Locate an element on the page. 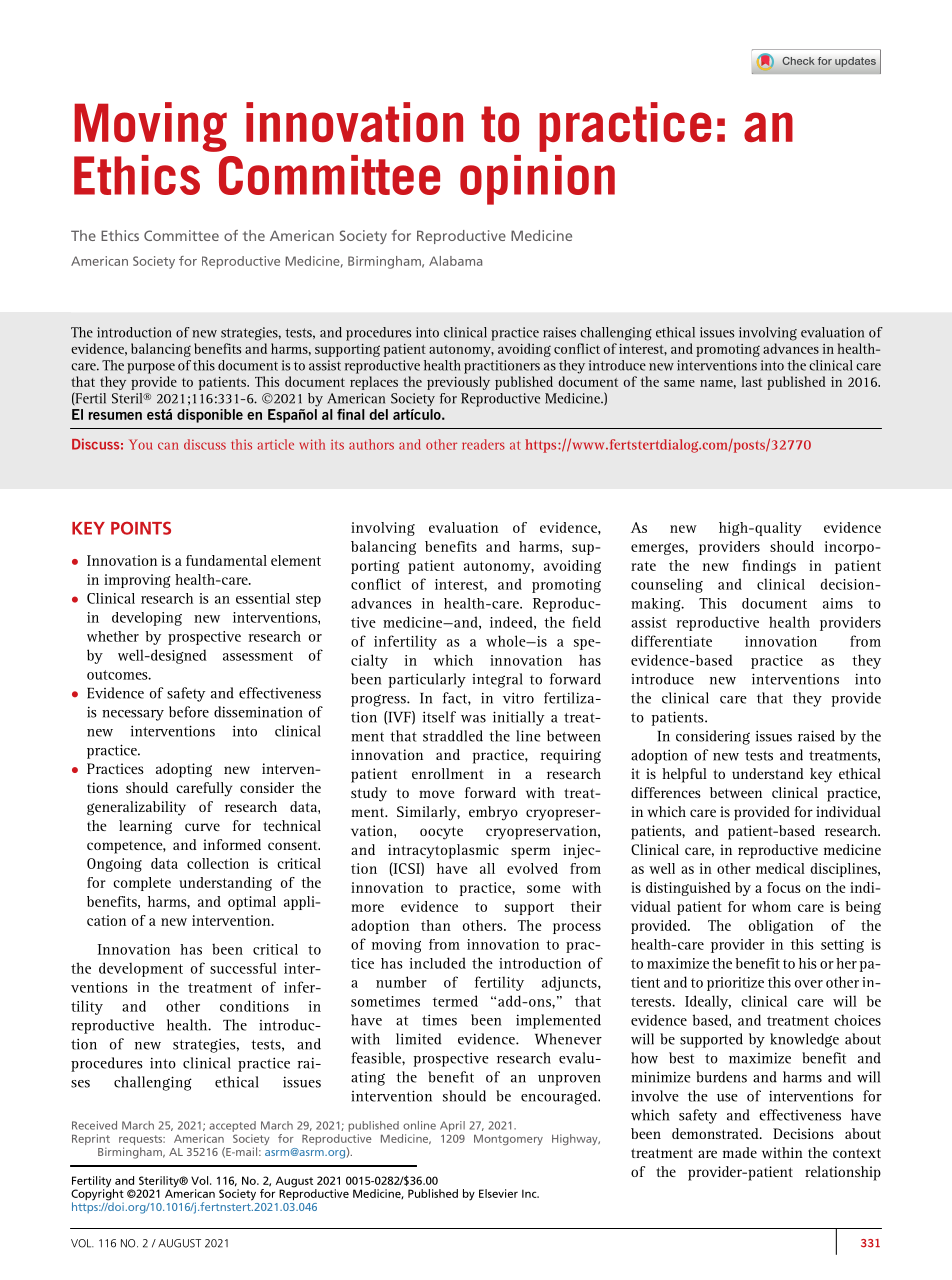 The image size is (952, 1280). medical is located at coordinates (780, 868).
